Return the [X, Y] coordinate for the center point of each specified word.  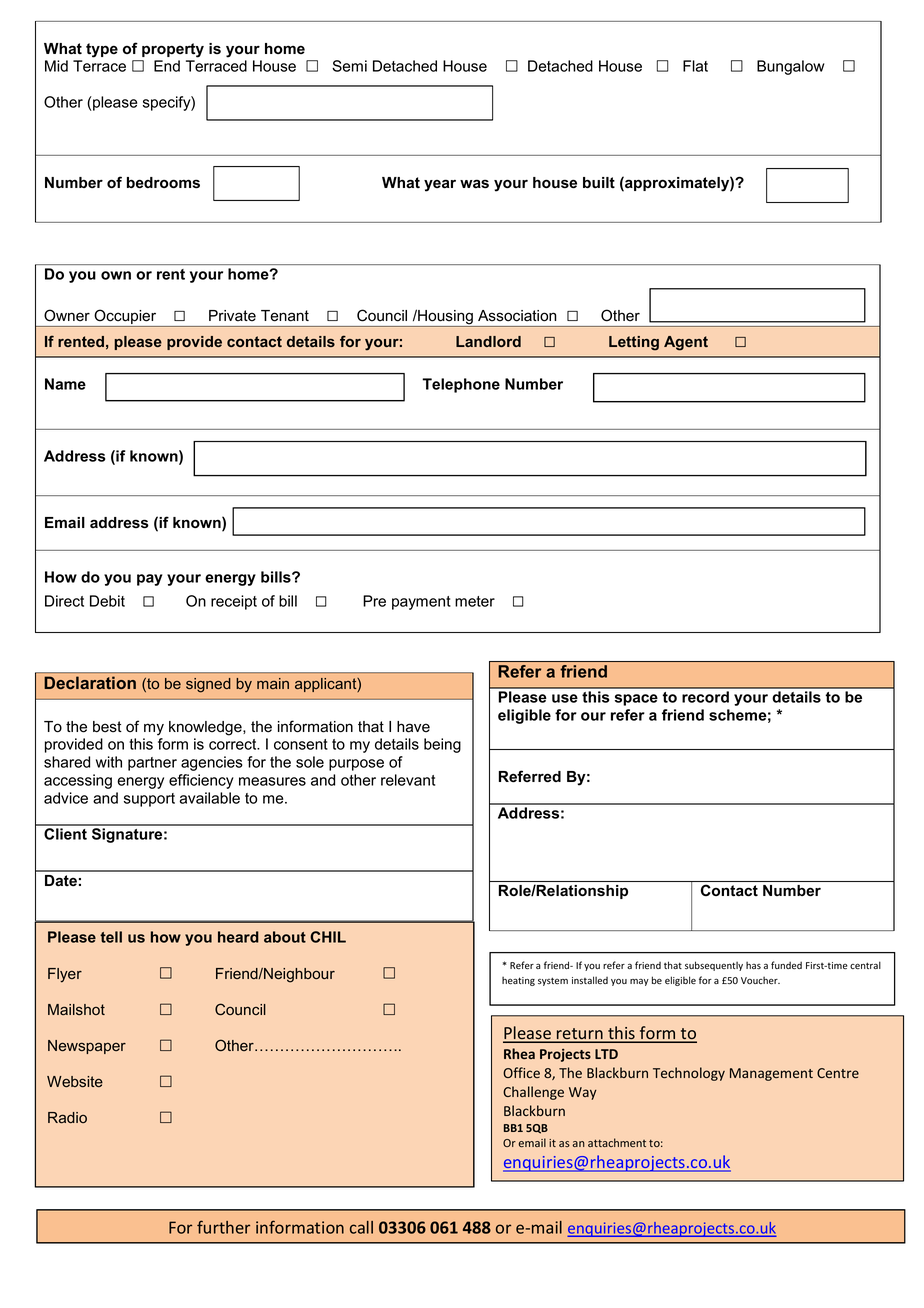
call [361, 1227]
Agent [686, 343]
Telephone [461, 385]
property [173, 50]
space [636, 700]
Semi [349, 66]
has [753, 965]
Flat [695, 66]
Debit [107, 601]
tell [111, 937]
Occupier [125, 318]
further [223, 1227]
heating [518, 981]
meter [475, 601]
